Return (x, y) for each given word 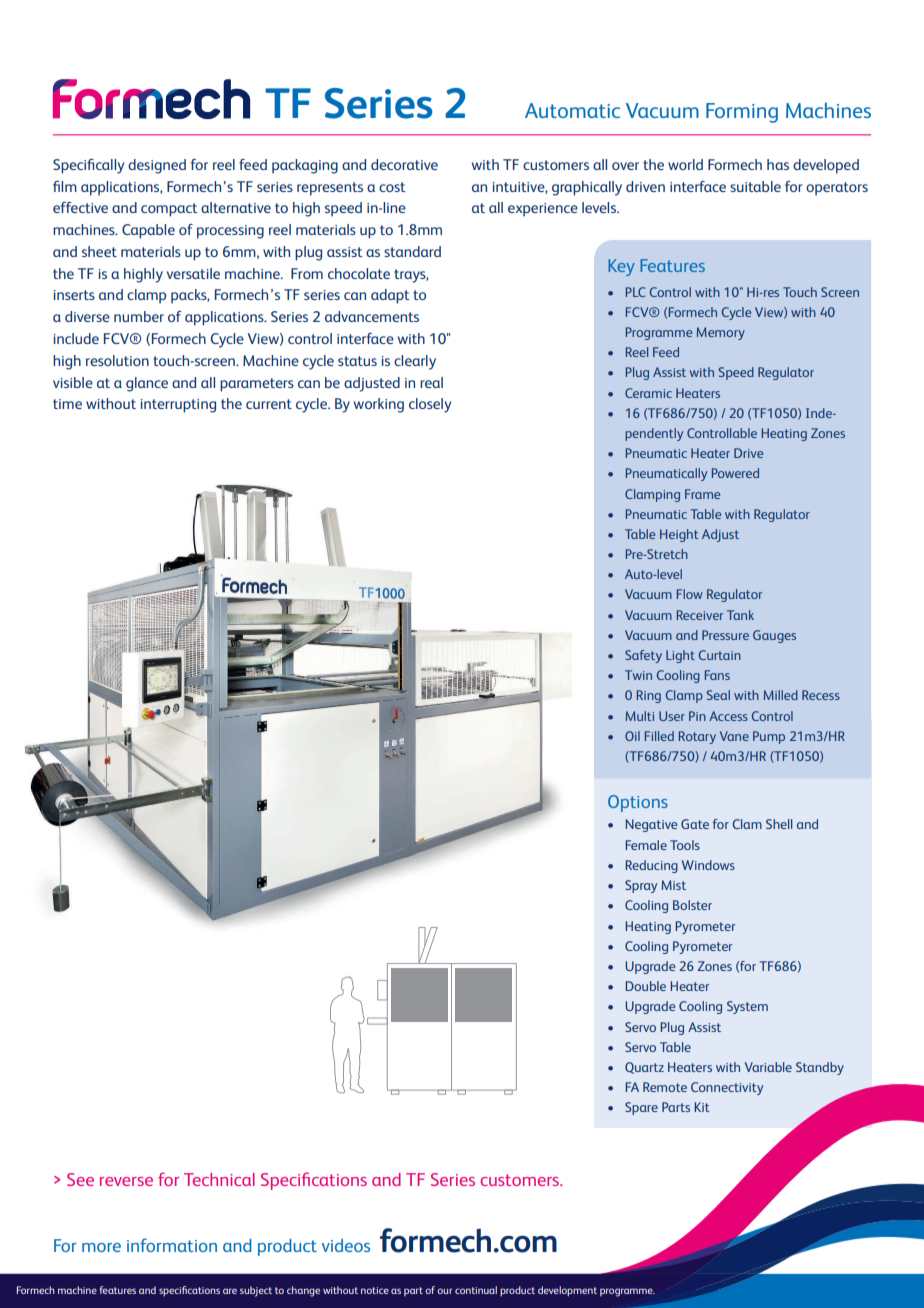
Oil (632, 736)
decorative (404, 164)
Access (728, 716)
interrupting (178, 406)
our (444, 1291)
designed (157, 166)
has (778, 164)
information (172, 1245)
